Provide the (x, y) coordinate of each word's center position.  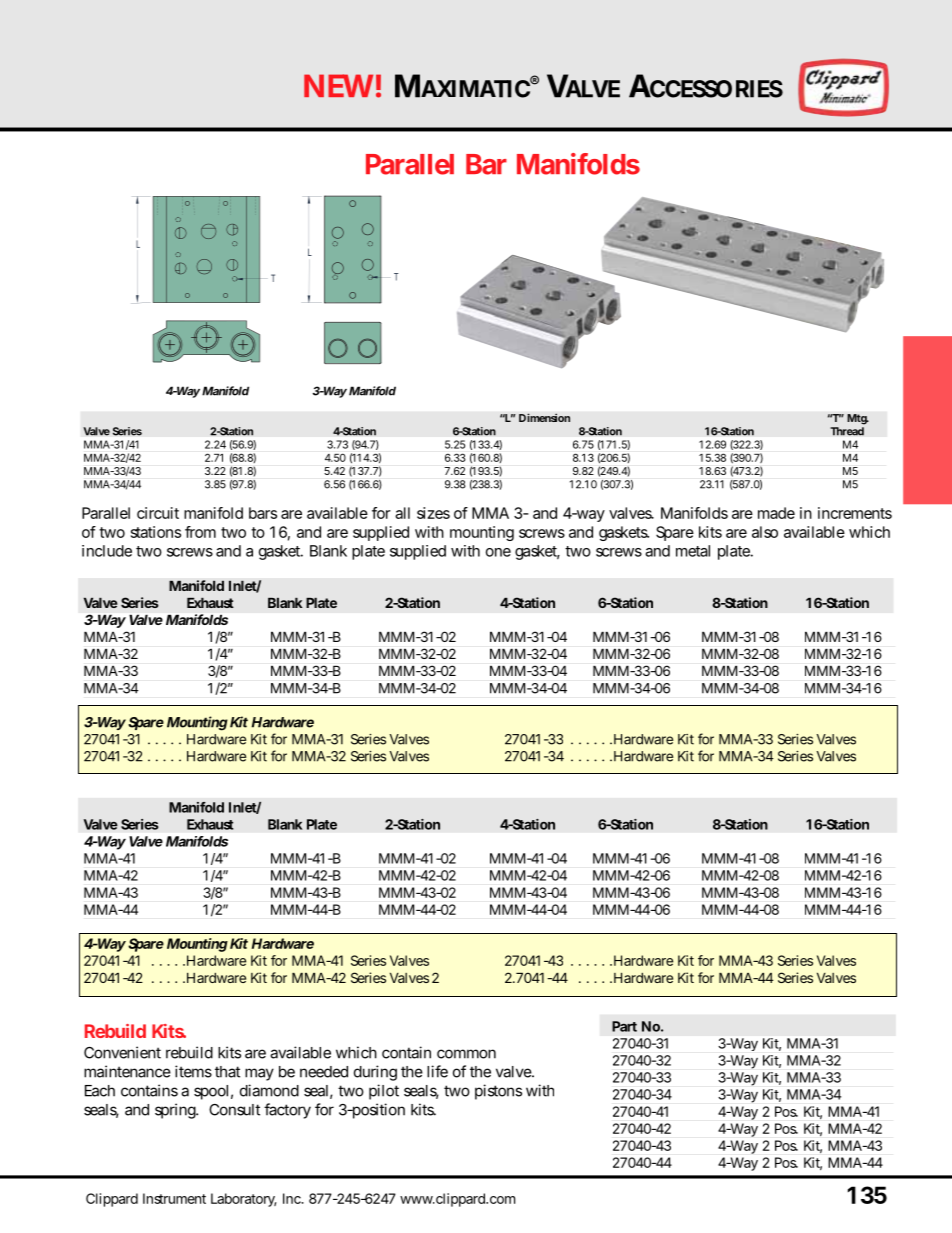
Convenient (122, 1052)
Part (624, 1026)
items (193, 1071)
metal (693, 551)
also (765, 532)
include (107, 551)
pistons (498, 1092)
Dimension (544, 417)
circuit (158, 513)
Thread (847, 431)
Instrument (174, 1198)
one (498, 552)
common (466, 1054)
